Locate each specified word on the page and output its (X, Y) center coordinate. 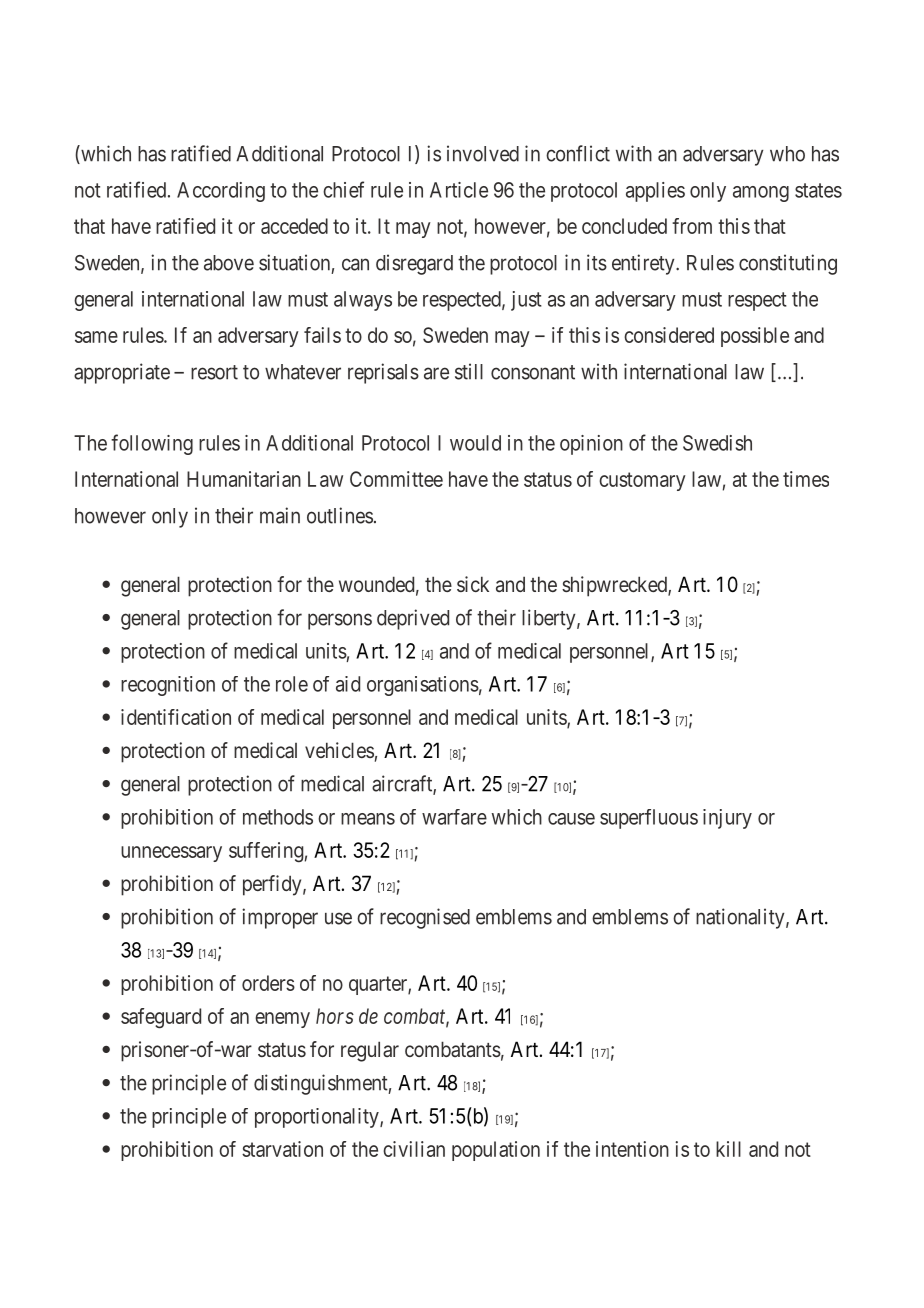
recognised (425, 918)
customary (642, 481)
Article (459, 190)
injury (727, 819)
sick (473, 584)
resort (214, 372)
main (280, 515)
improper (280, 918)
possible (755, 337)
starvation (282, 1149)
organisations (423, 686)
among (761, 194)
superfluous (649, 819)
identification (176, 717)
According (221, 192)
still (469, 371)
